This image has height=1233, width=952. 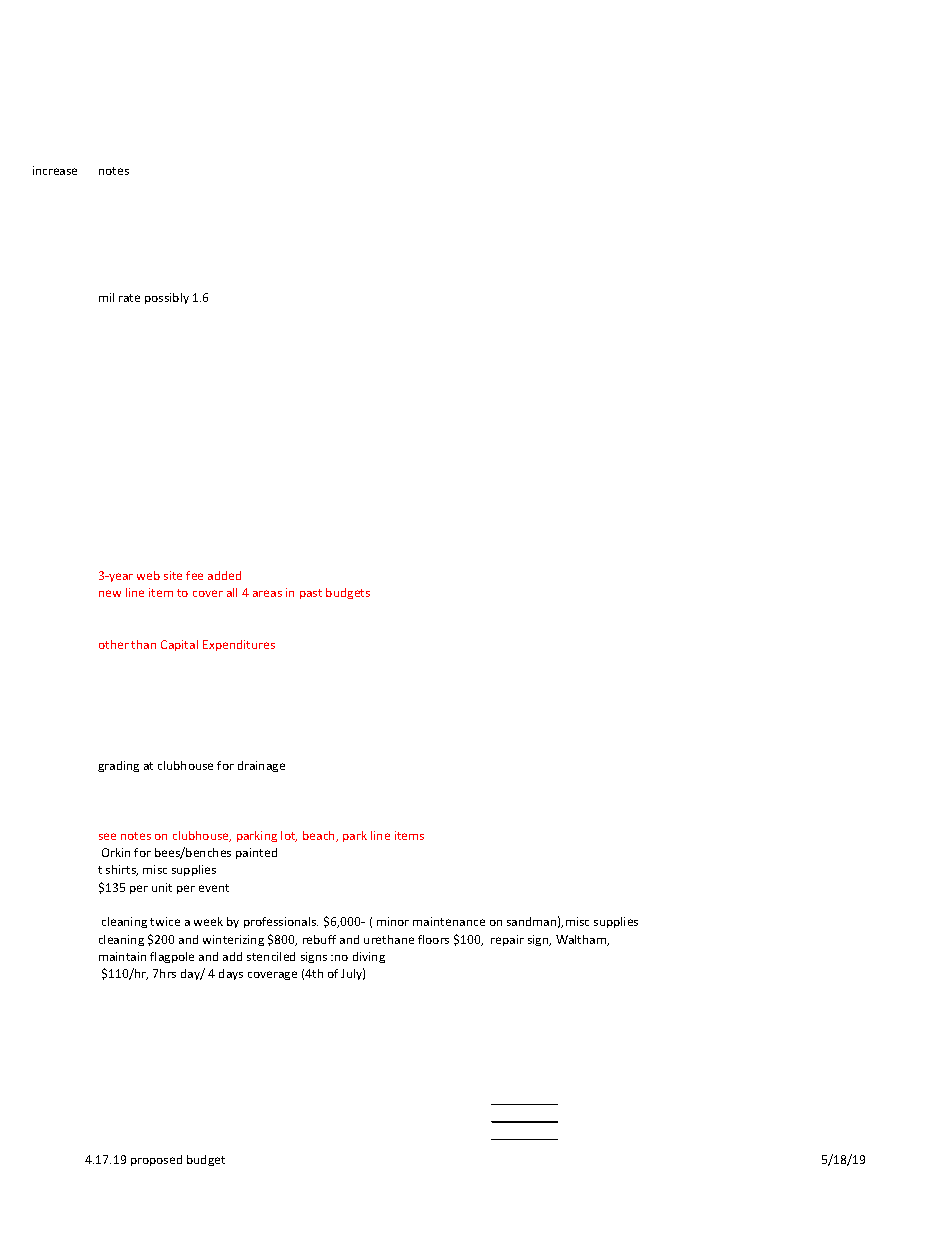 I want to click on days, so click(x=231, y=974).
